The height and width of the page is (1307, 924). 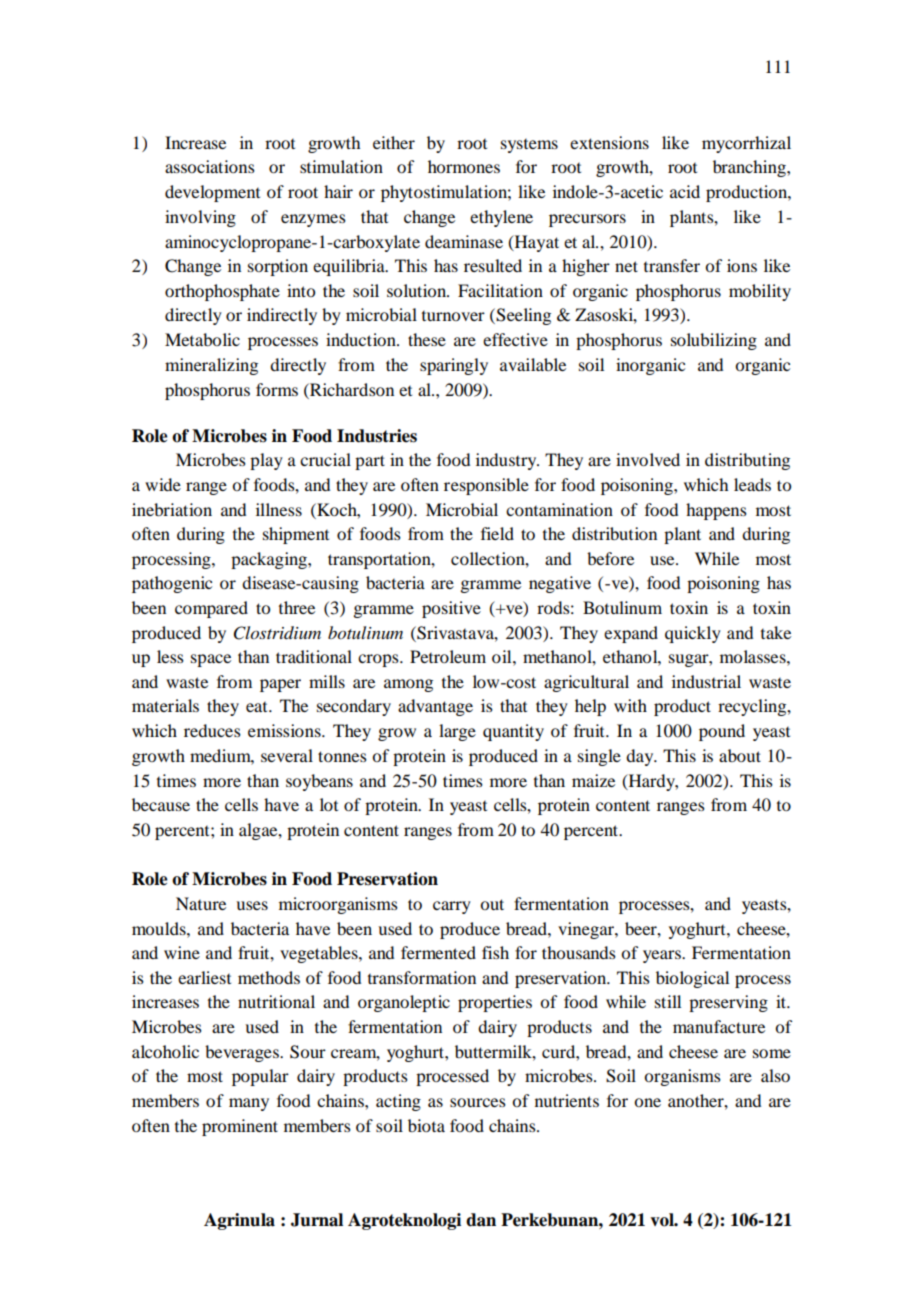 I want to click on industrial, so click(x=706, y=681).
